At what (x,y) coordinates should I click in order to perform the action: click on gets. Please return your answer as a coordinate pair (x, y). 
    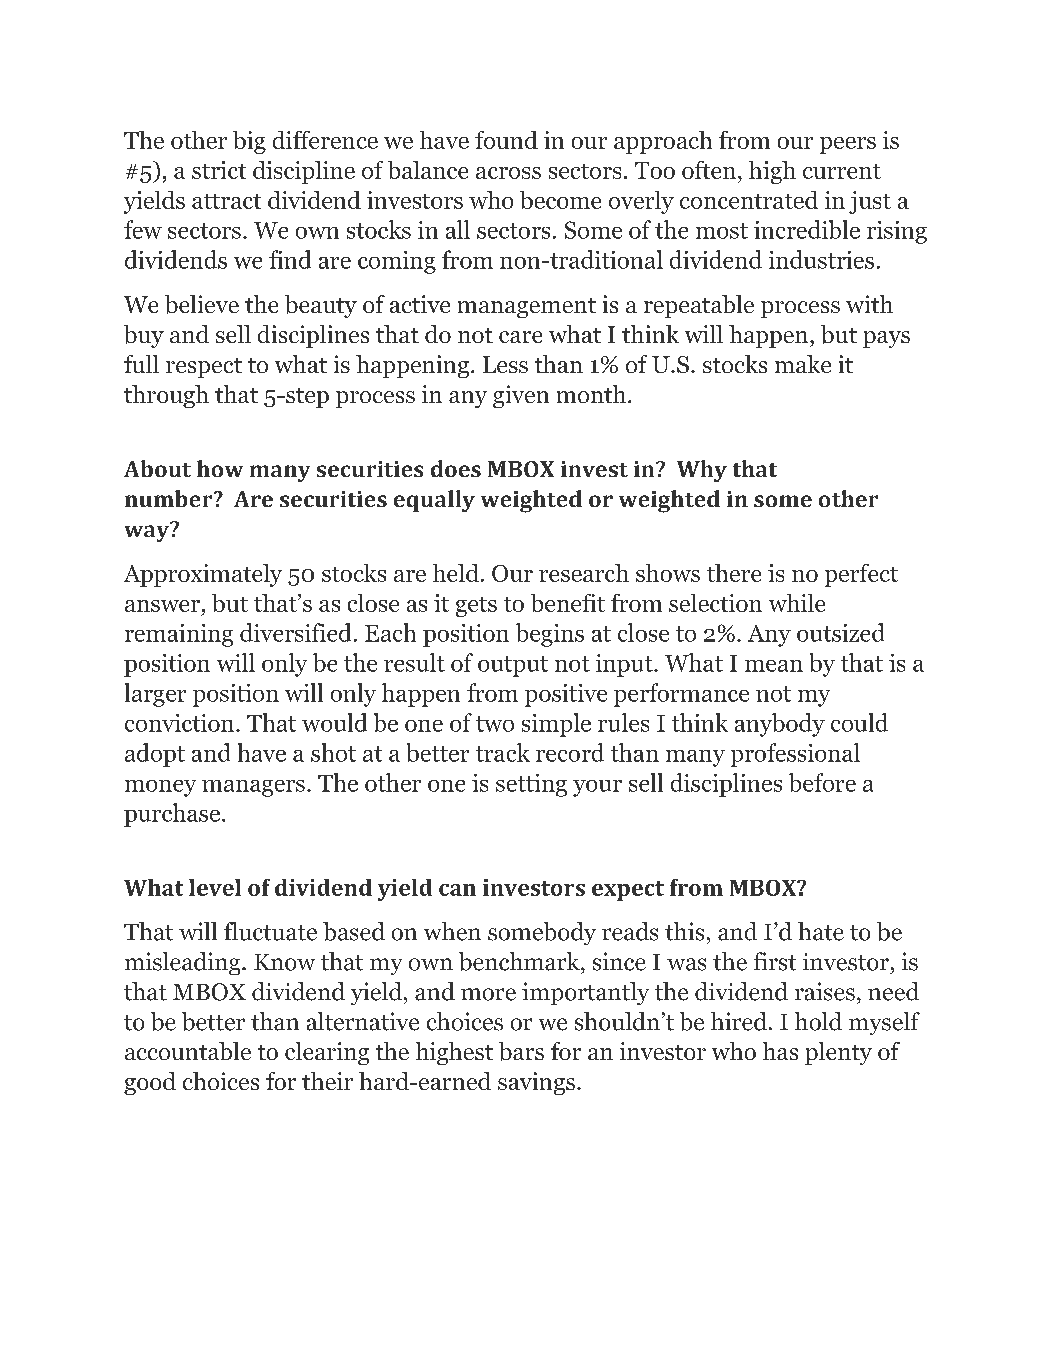
    Looking at the image, I should click on (476, 607).
